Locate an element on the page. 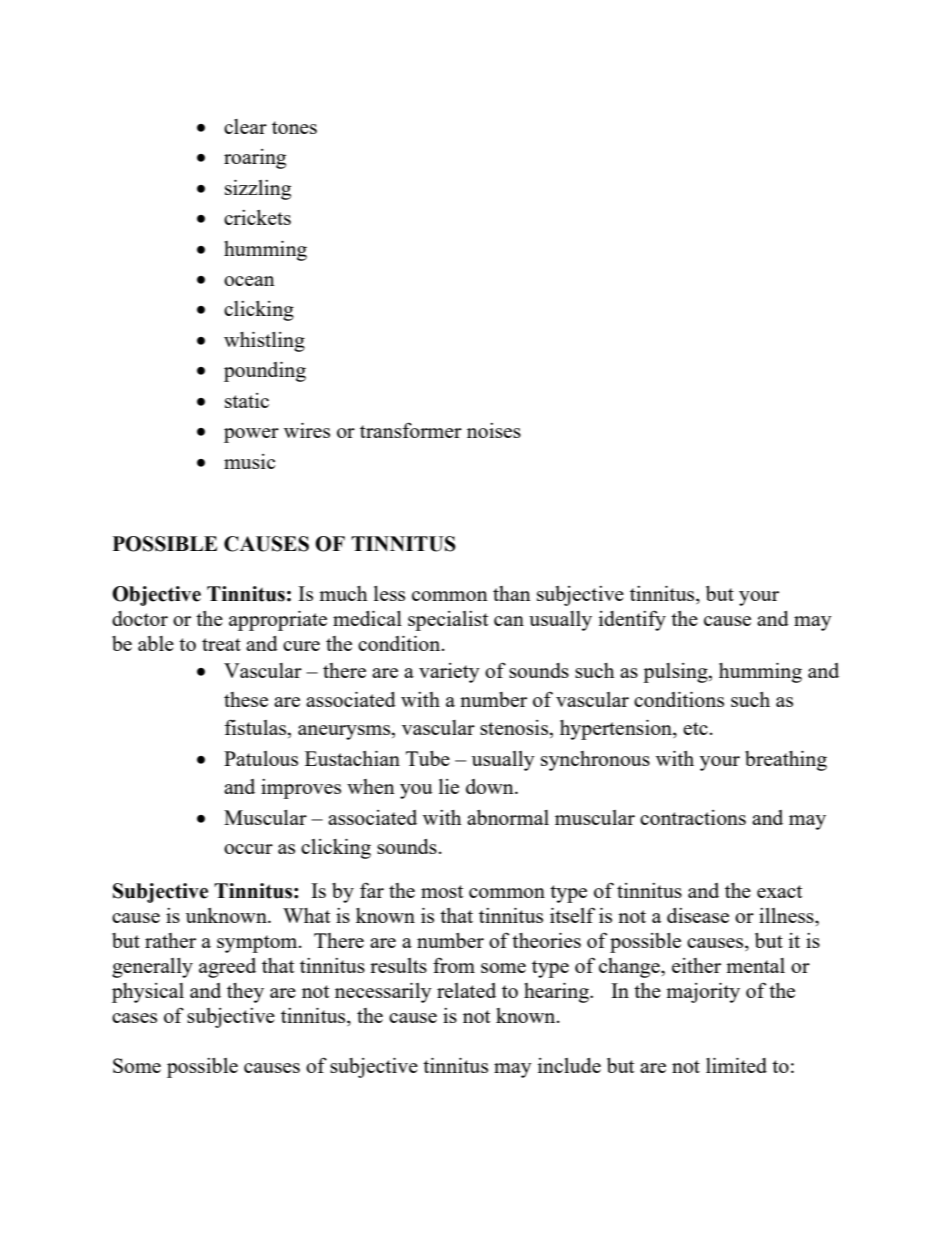  transformer is located at coordinates (411, 430).
